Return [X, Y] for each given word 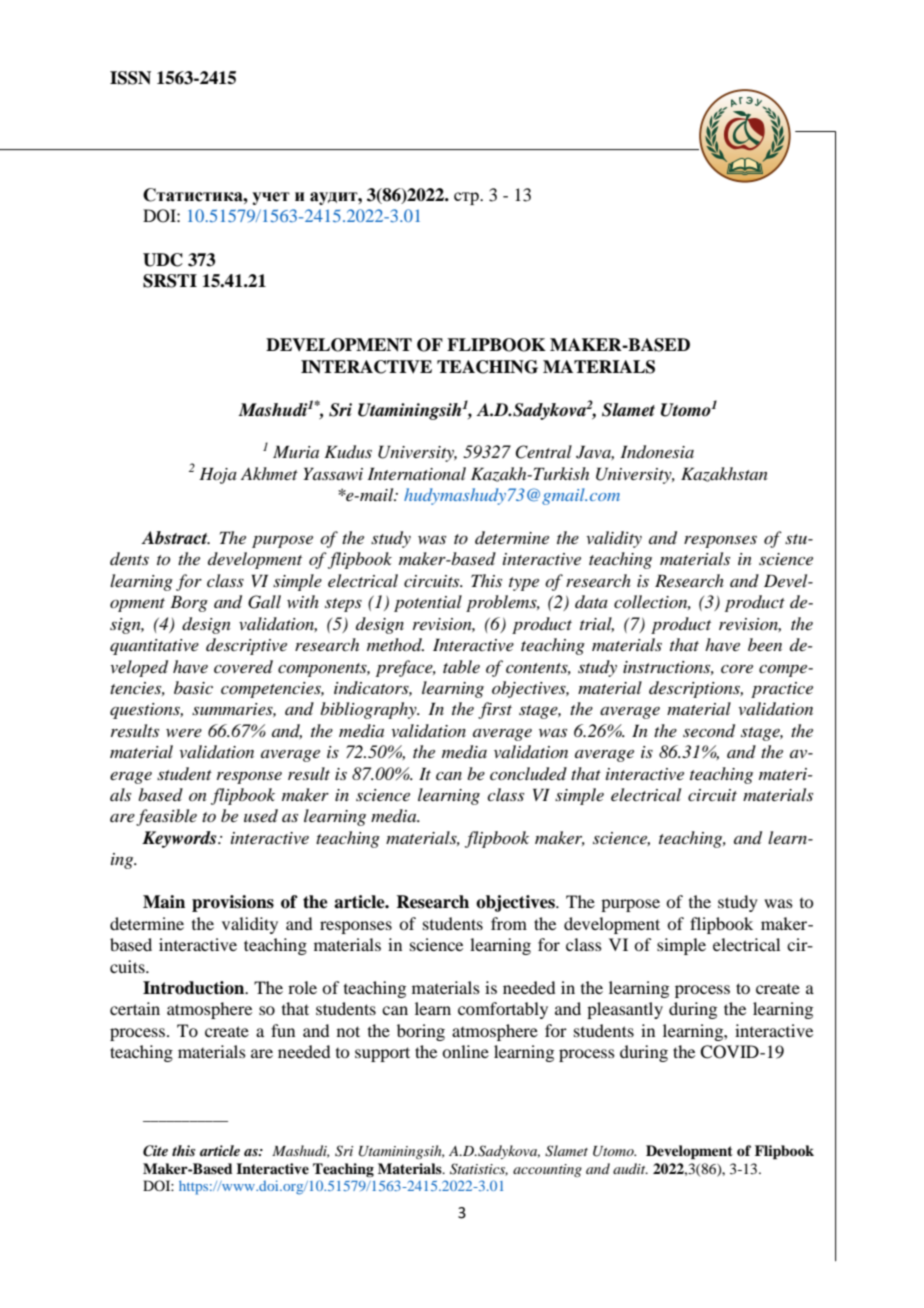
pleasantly [625, 1010]
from [509, 923]
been [765, 644]
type [524, 584]
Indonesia [657, 452]
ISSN [130, 78]
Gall [264, 602]
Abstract [175, 538]
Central [543, 452]
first [495, 710]
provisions [233, 903]
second [709, 731]
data [591, 601]
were [184, 733]
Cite [155, 1151]
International [416, 473]
